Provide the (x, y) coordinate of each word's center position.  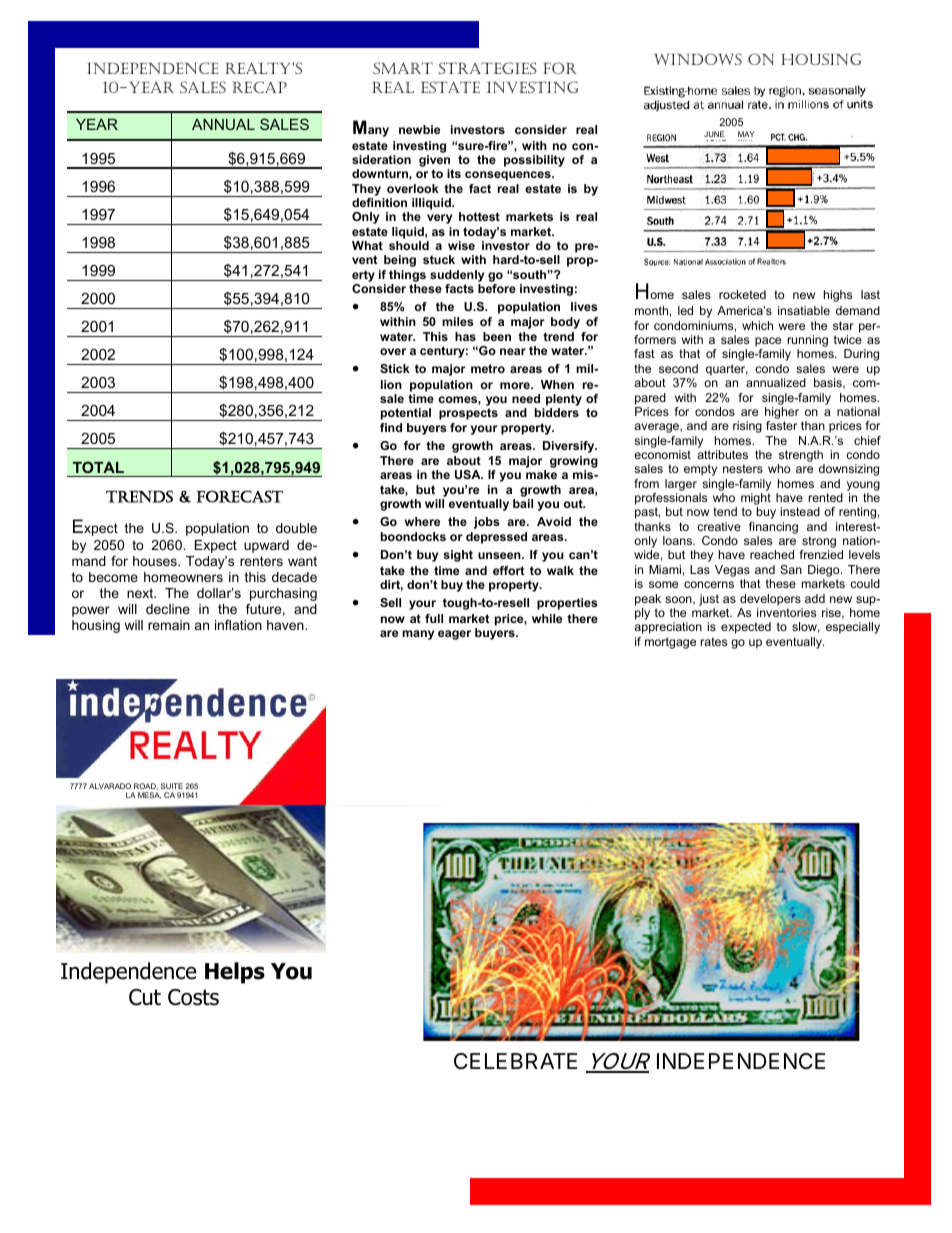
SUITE (172, 786)
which (757, 325)
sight (458, 556)
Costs (193, 997)
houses (156, 561)
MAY (746, 134)
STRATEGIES (488, 68)
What (367, 245)
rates (714, 641)
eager (454, 635)
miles (458, 321)
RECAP (260, 87)
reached (772, 554)
